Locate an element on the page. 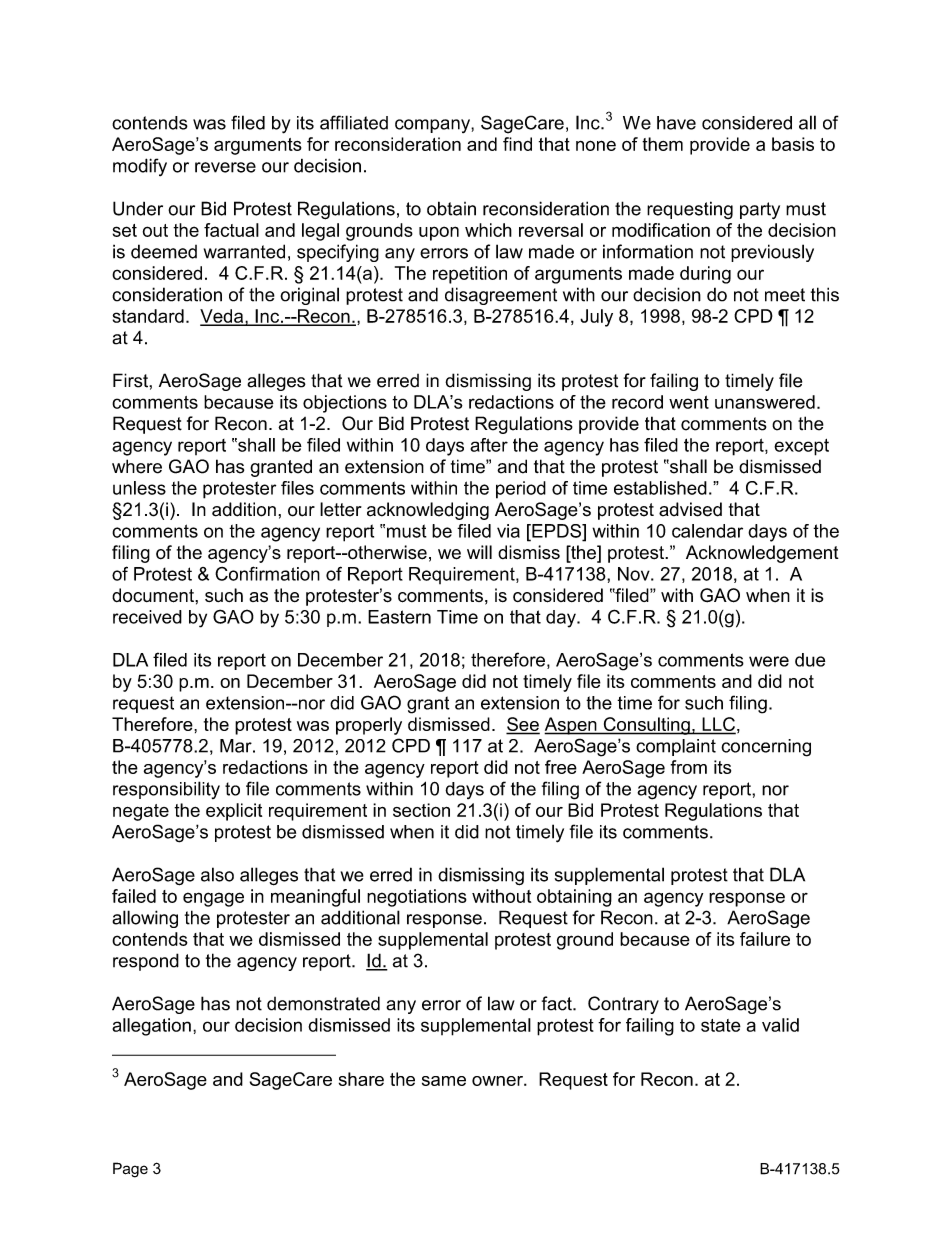 This image has height=1233, width=952. Page is located at coordinates (130, 1170).
